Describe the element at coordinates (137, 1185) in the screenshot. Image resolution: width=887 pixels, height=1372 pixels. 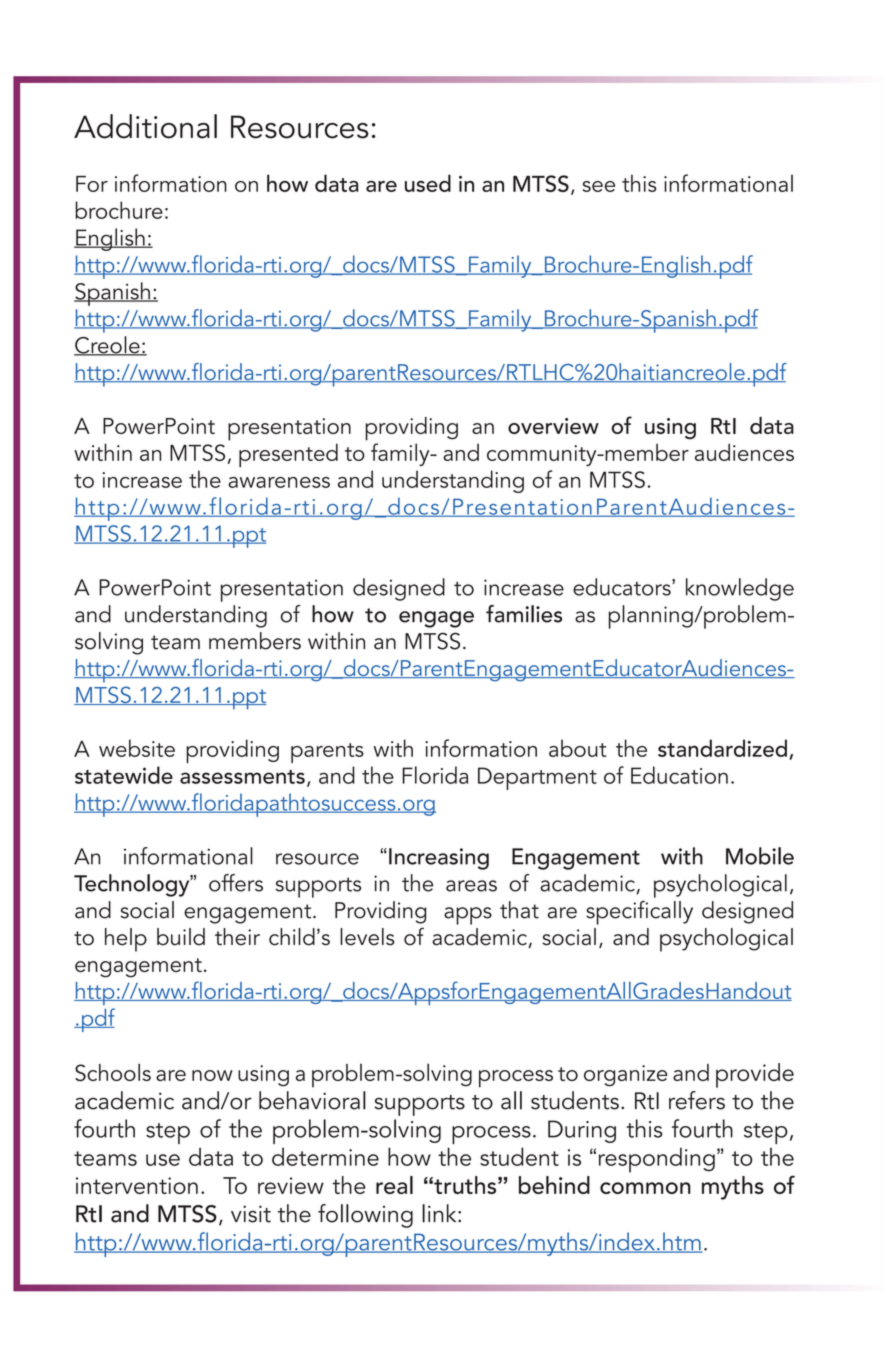
I see `intervention` at that location.
